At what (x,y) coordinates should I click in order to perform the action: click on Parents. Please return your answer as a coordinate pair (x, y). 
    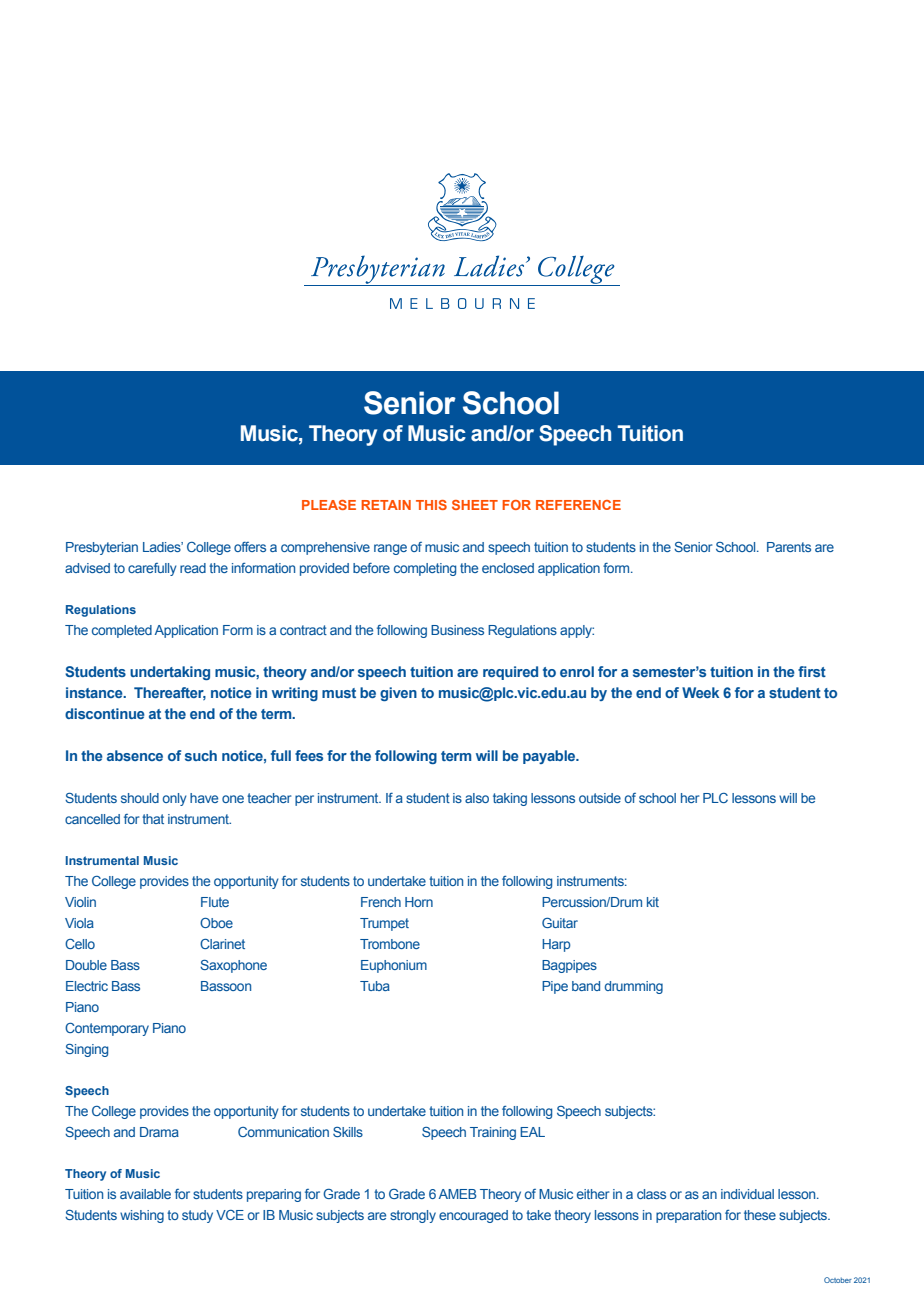
    Looking at the image, I should click on (789, 547).
